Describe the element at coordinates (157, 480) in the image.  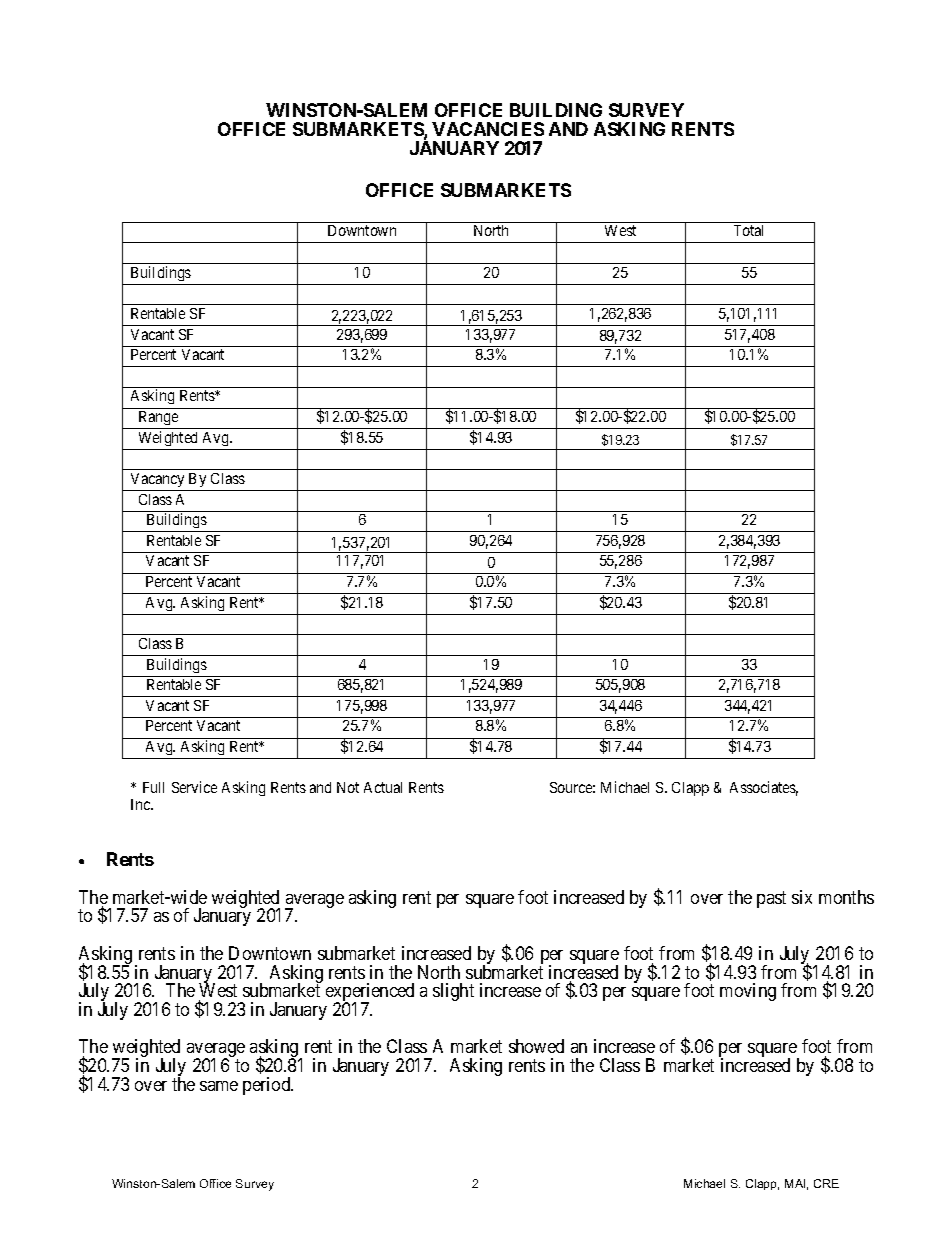
I see `Vacancy` at that location.
